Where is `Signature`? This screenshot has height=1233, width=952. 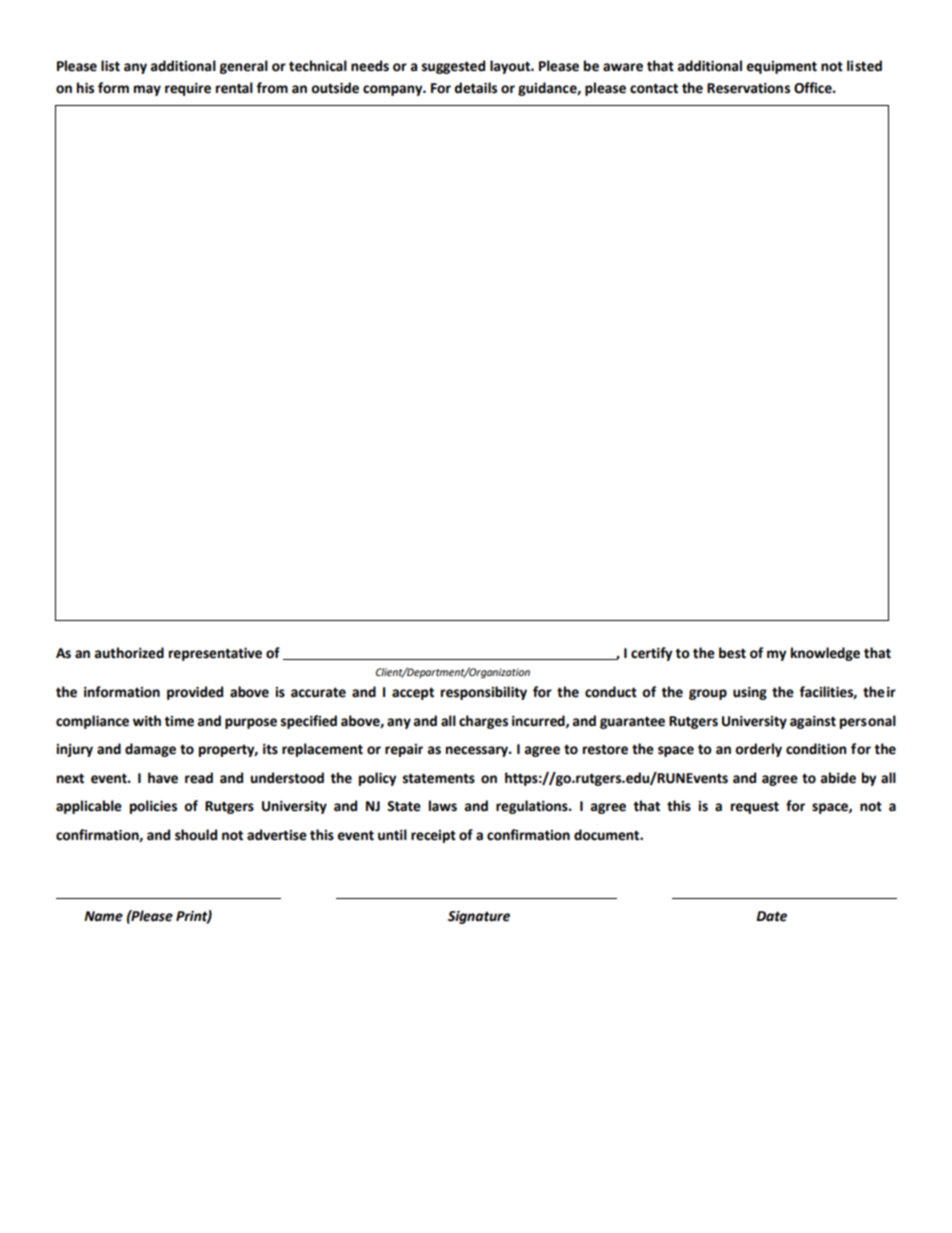 Signature is located at coordinates (479, 917).
